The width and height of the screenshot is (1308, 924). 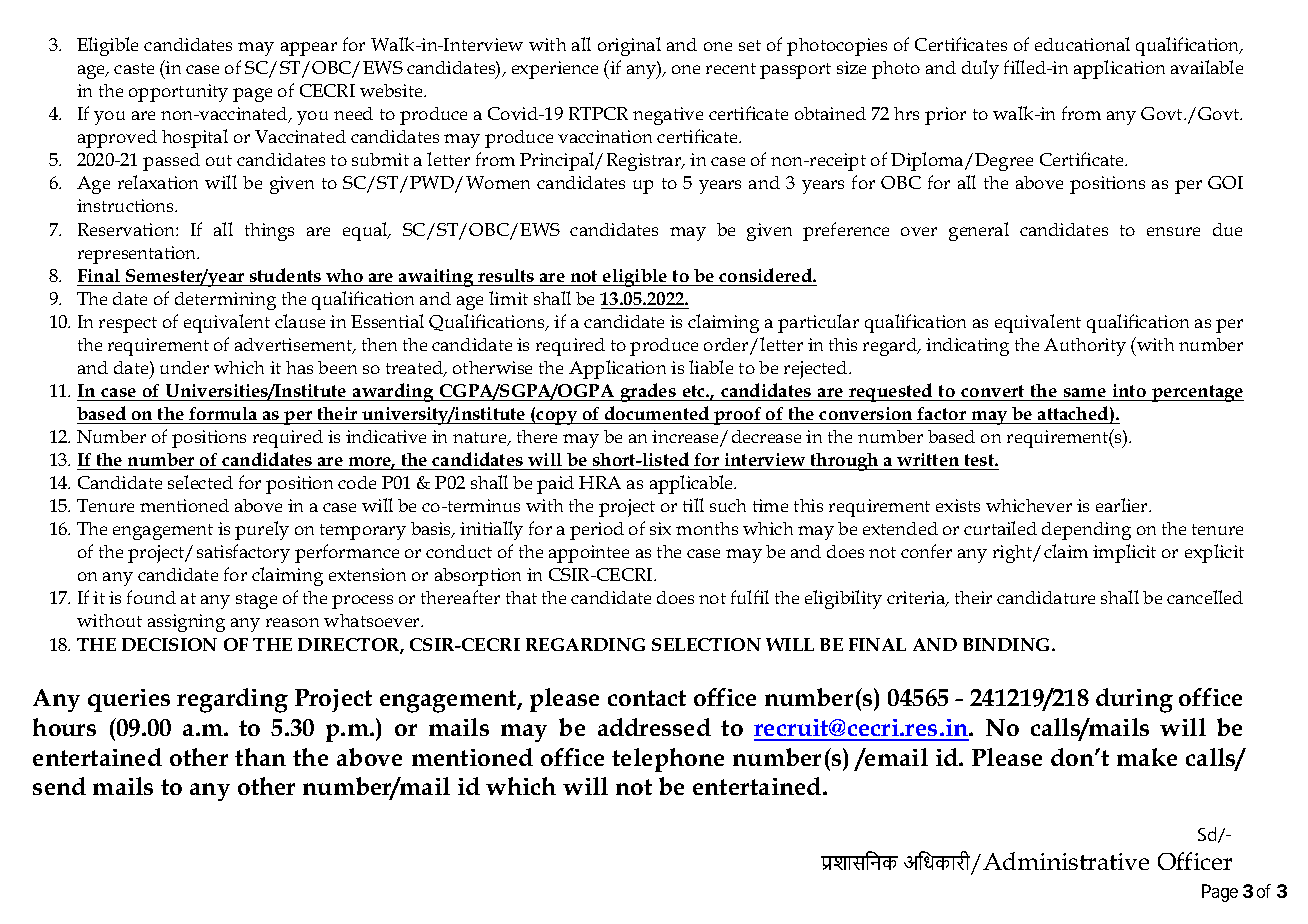 What do you see at coordinates (668, 760) in the screenshot?
I see `telephone` at bounding box center [668, 760].
